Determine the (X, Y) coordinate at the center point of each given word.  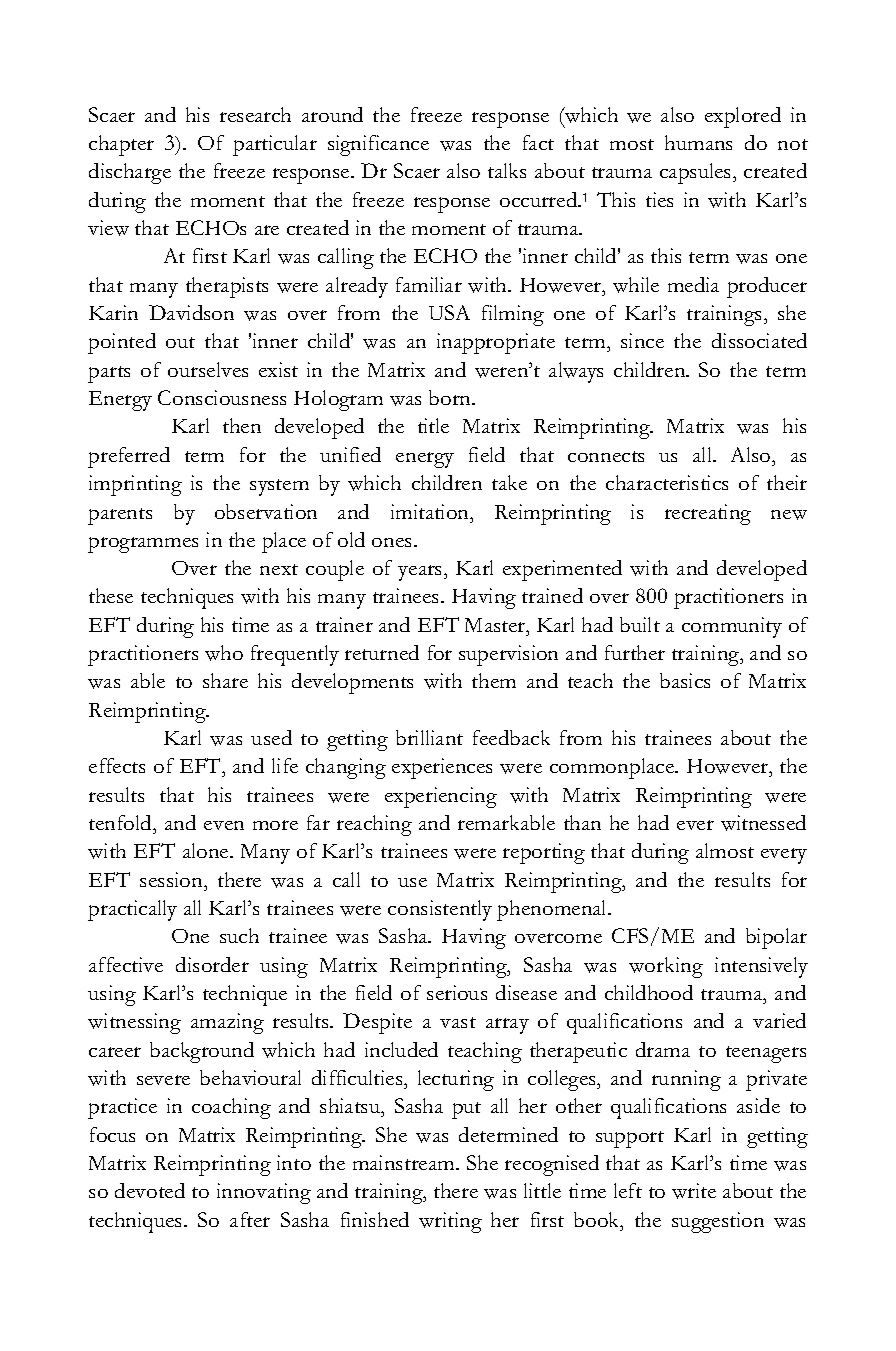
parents (120, 516)
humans (698, 142)
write (694, 1191)
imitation (431, 511)
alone (207, 850)
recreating (708, 514)
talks (507, 170)
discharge (130, 173)
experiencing (441, 797)
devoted (150, 1190)
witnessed (763, 823)
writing (450, 1222)
